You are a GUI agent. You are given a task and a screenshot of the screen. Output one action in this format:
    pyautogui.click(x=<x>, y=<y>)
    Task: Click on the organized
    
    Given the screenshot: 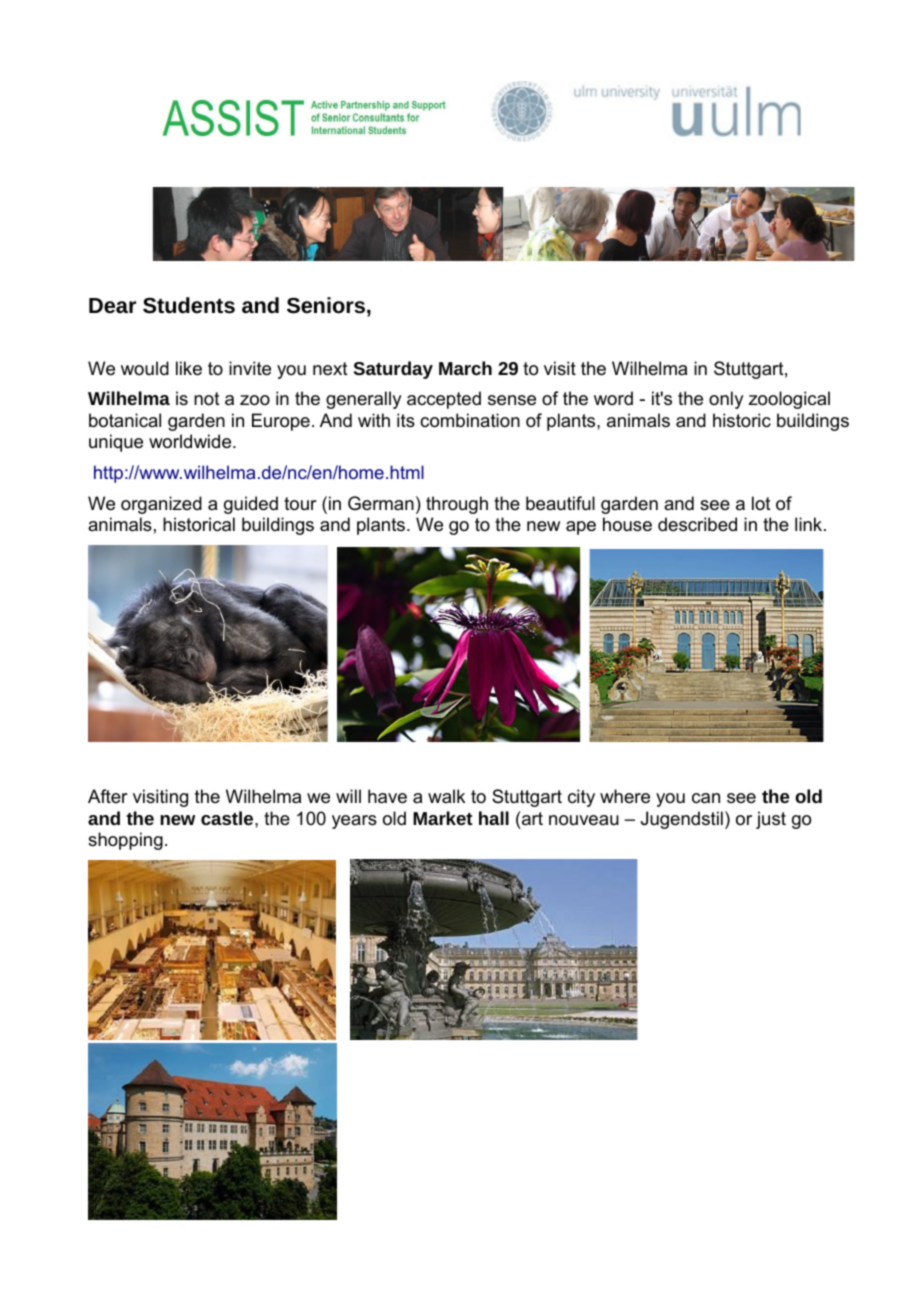 What is the action you would take?
    pyautogui.click(x=161, y=505)
